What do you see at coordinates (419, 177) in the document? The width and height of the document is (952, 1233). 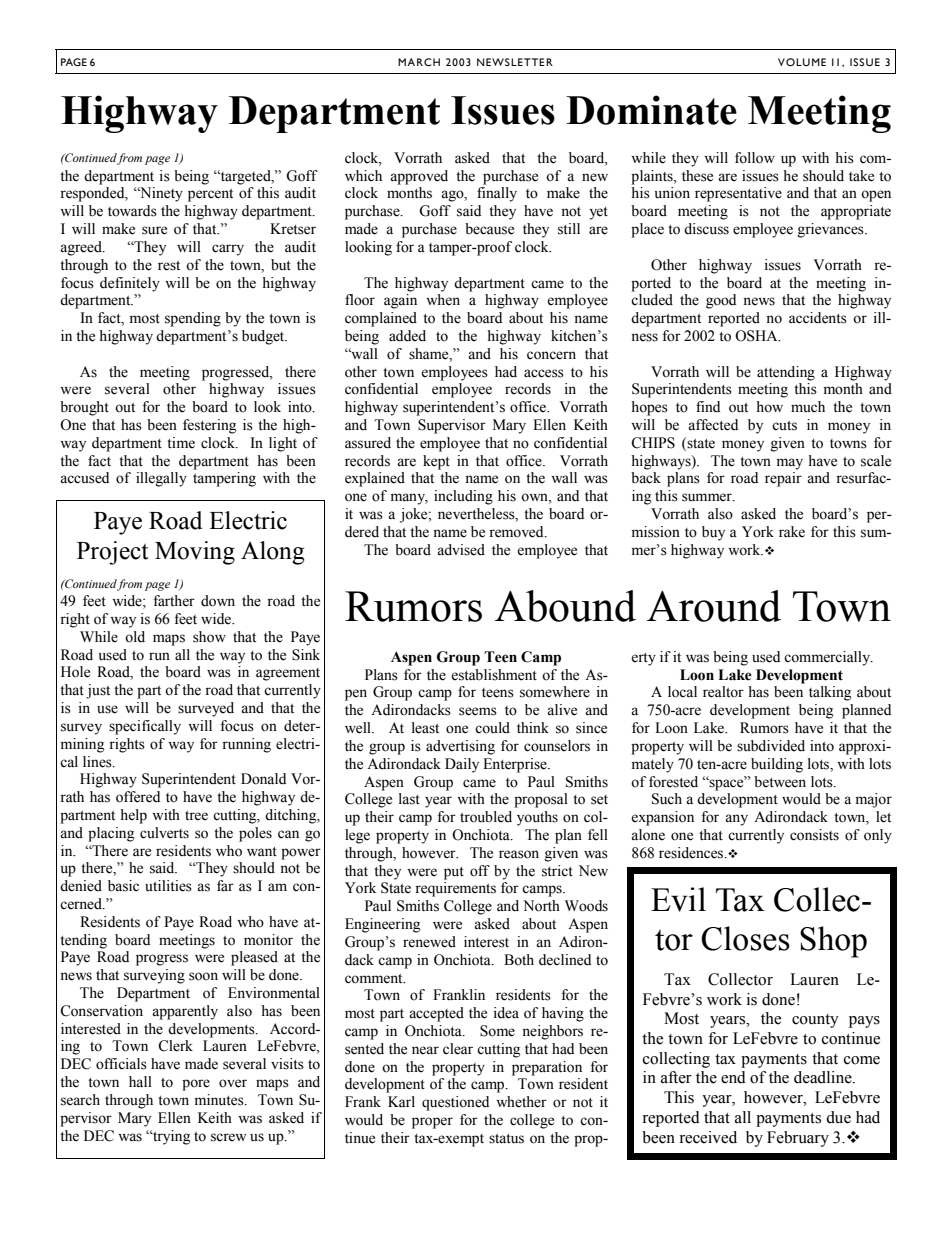 I see `approved` at bounding box center [419, 177].
